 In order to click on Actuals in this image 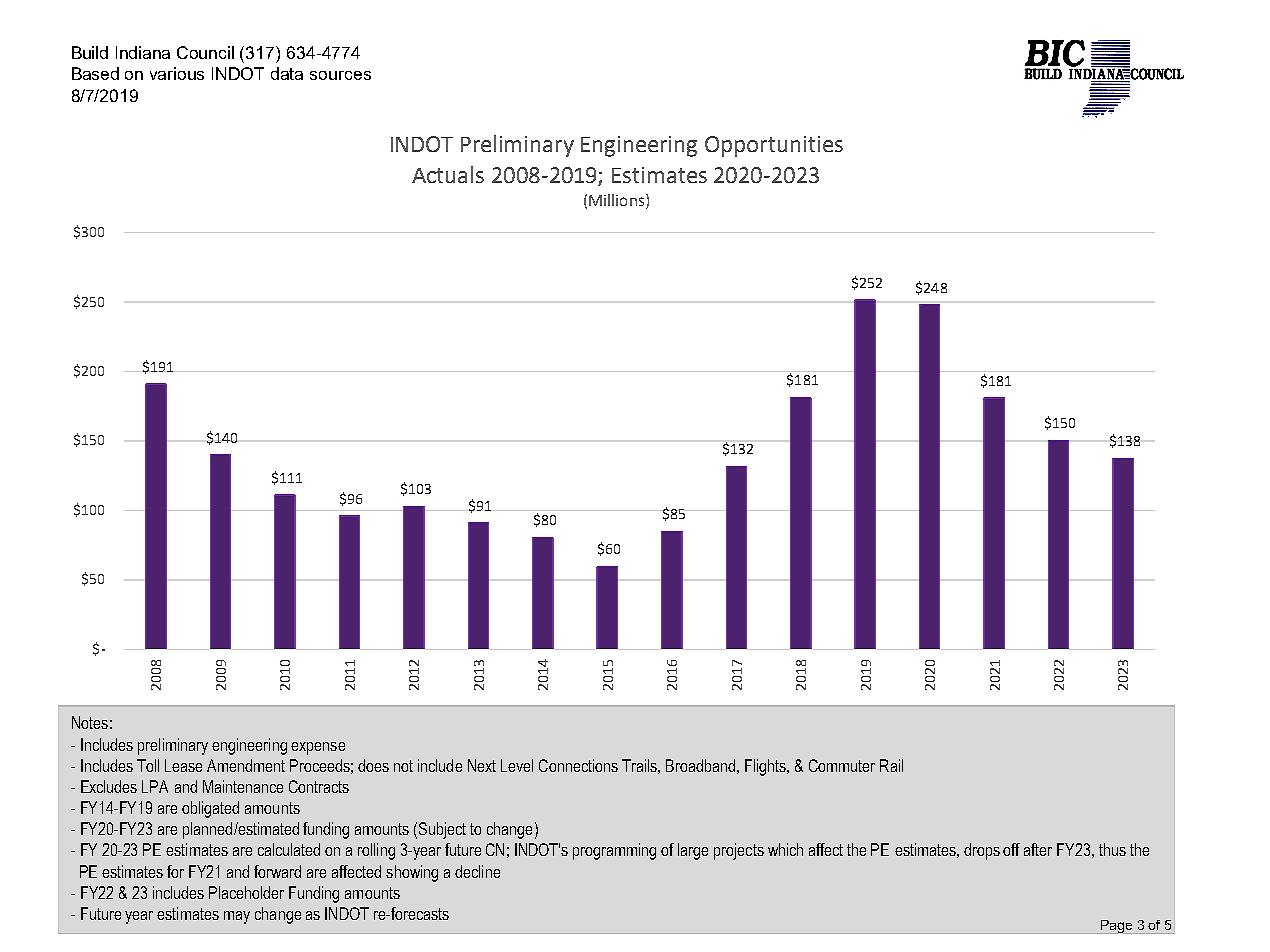, I will do `click(448, 174)`.
